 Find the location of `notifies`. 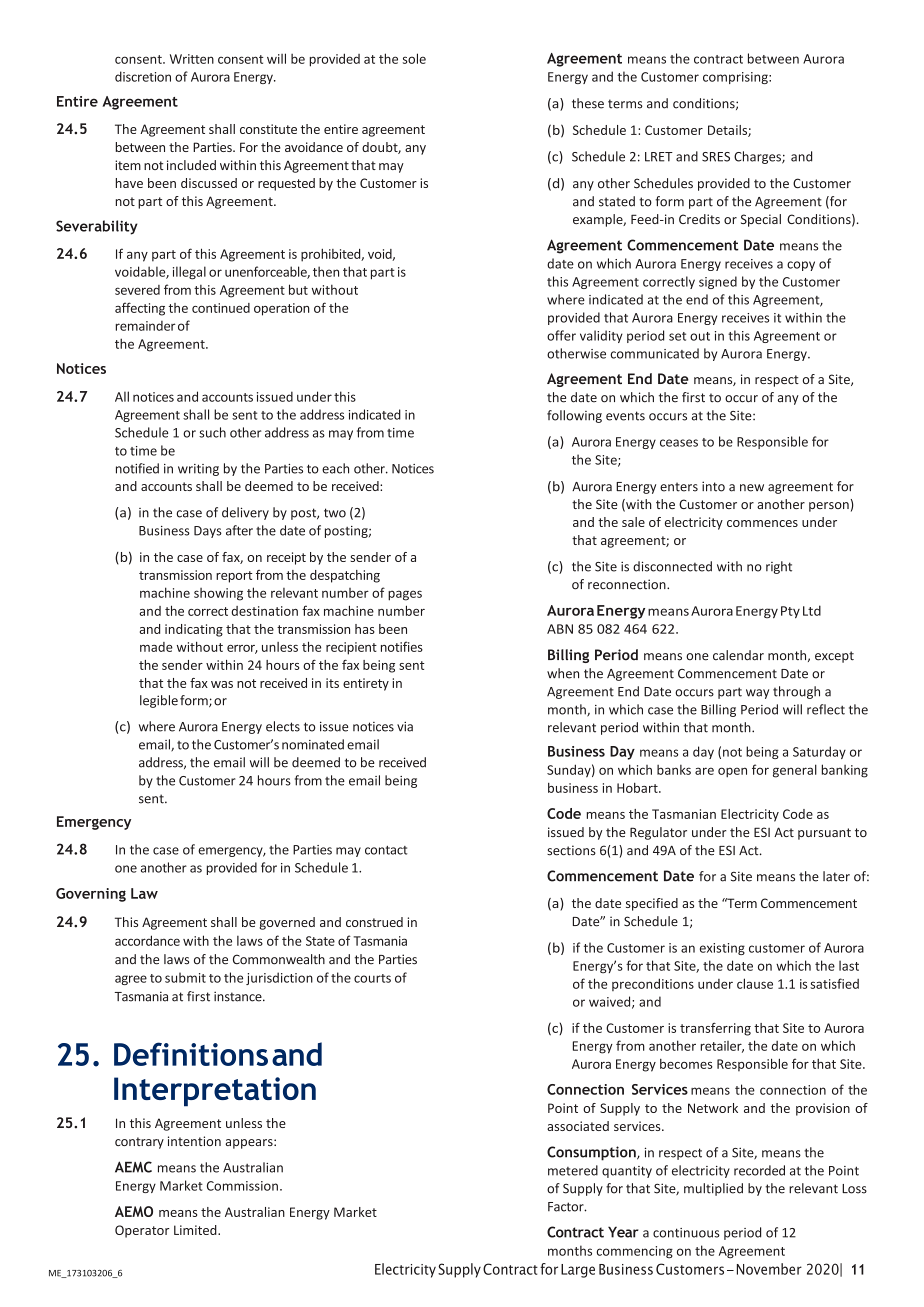

notifies is located at coordinates (402, 646).
